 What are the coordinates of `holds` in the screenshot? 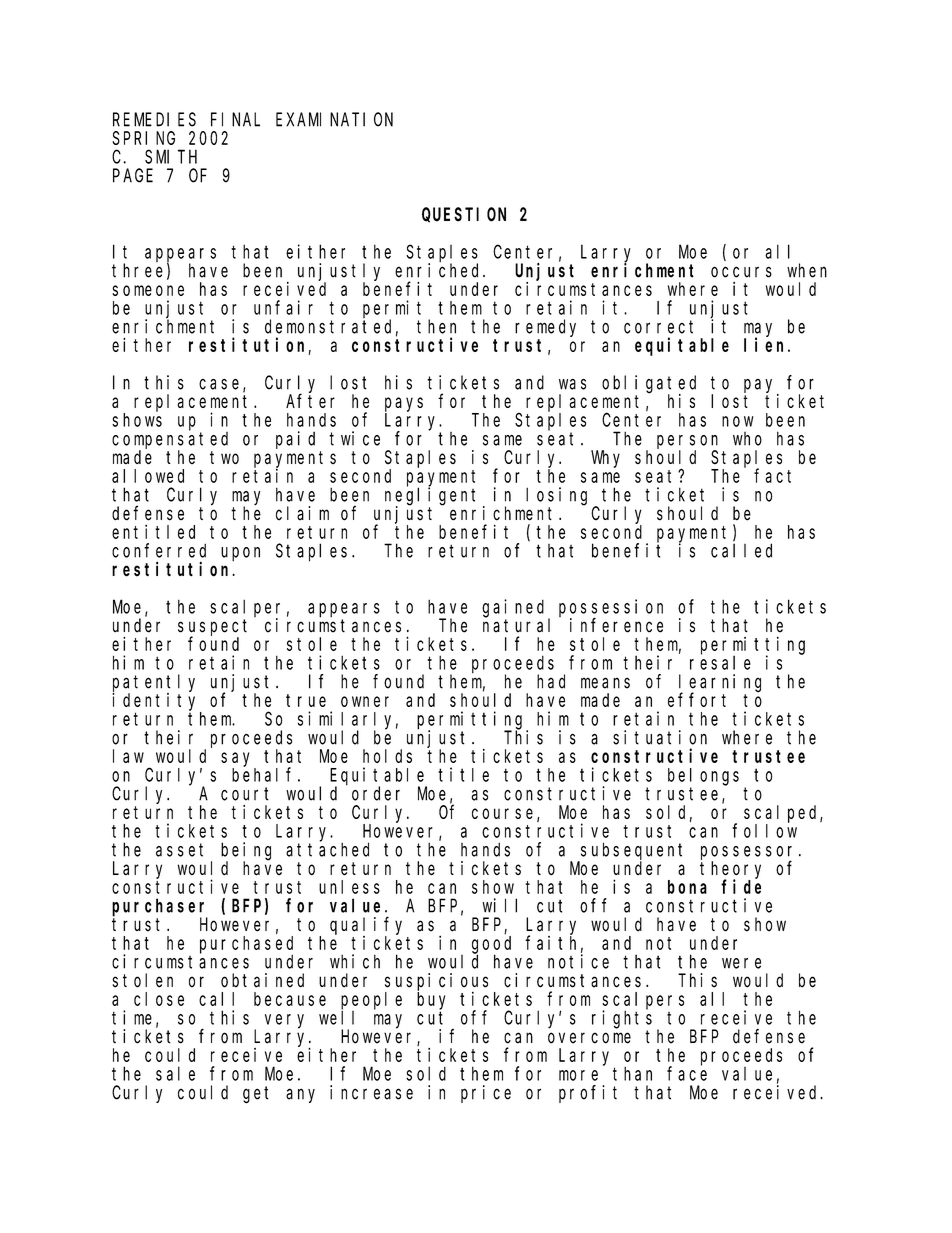 It's located at (387, 756).
